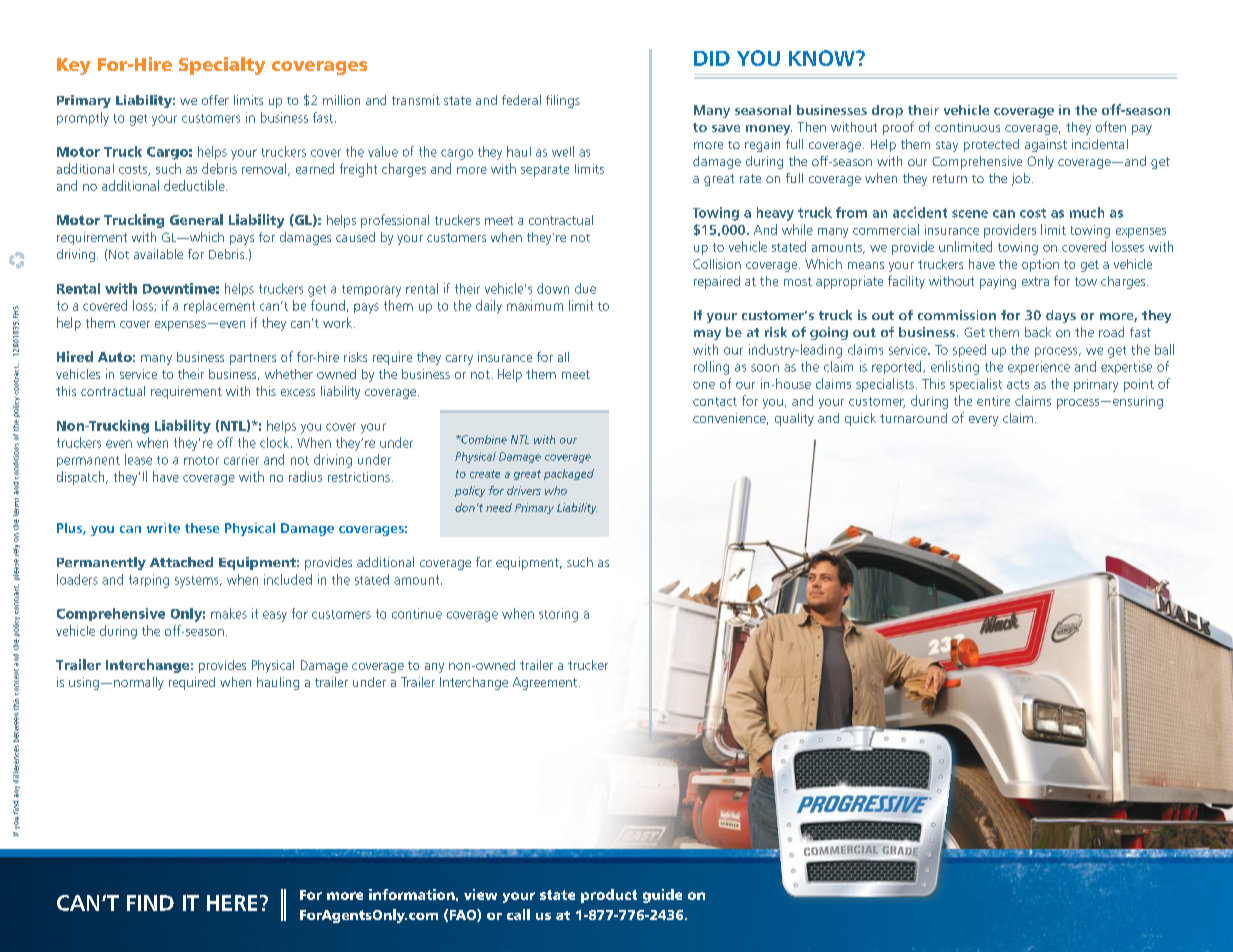 Image resolution: width=1233 pixels, height=952 pixels. What do you see at coordinates (241, 459) in the document?
I see `carrier` at bounding box center [241, 459].
